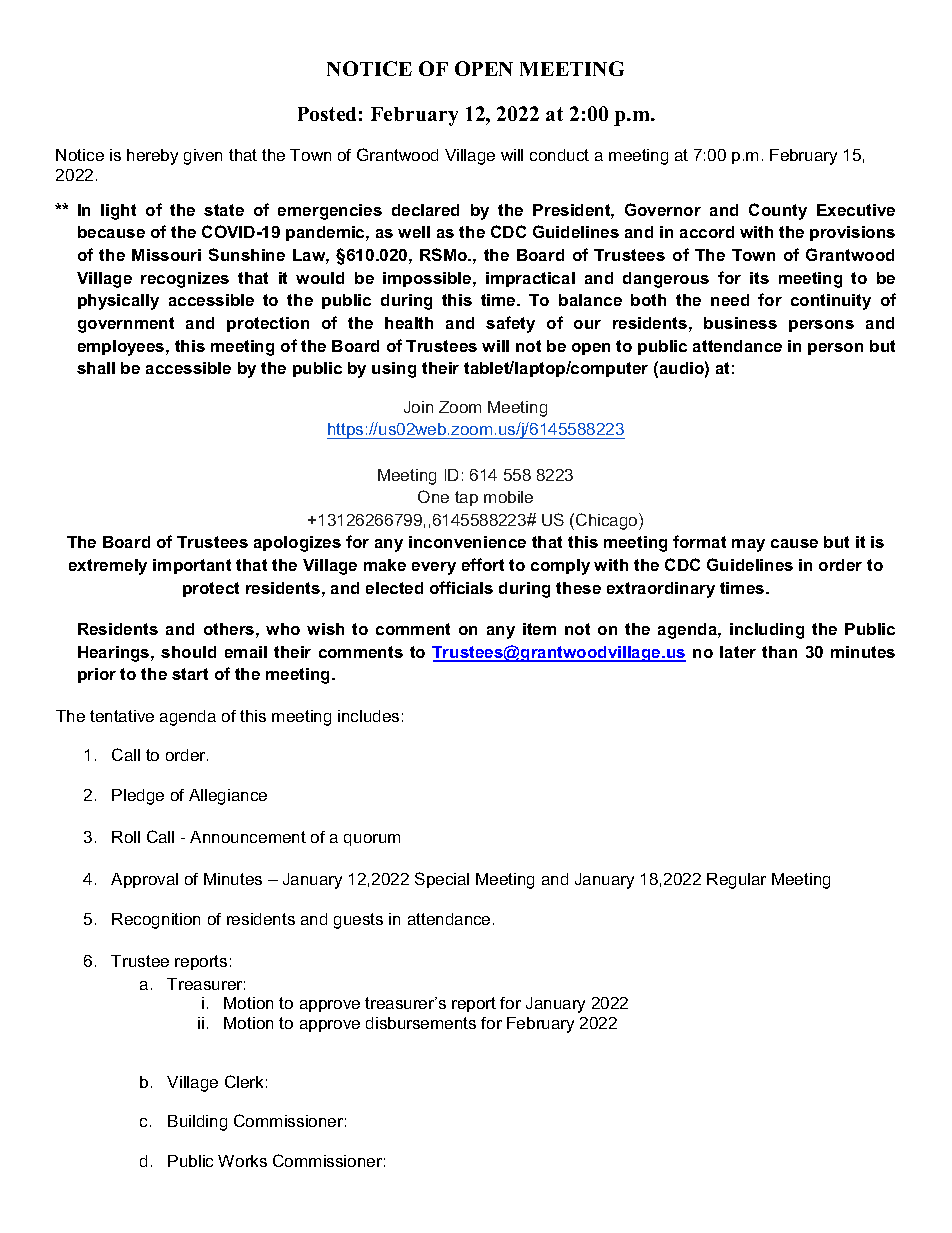  Describe the element at coordinates (425, 210) in the document. I see `declared` at that location.
